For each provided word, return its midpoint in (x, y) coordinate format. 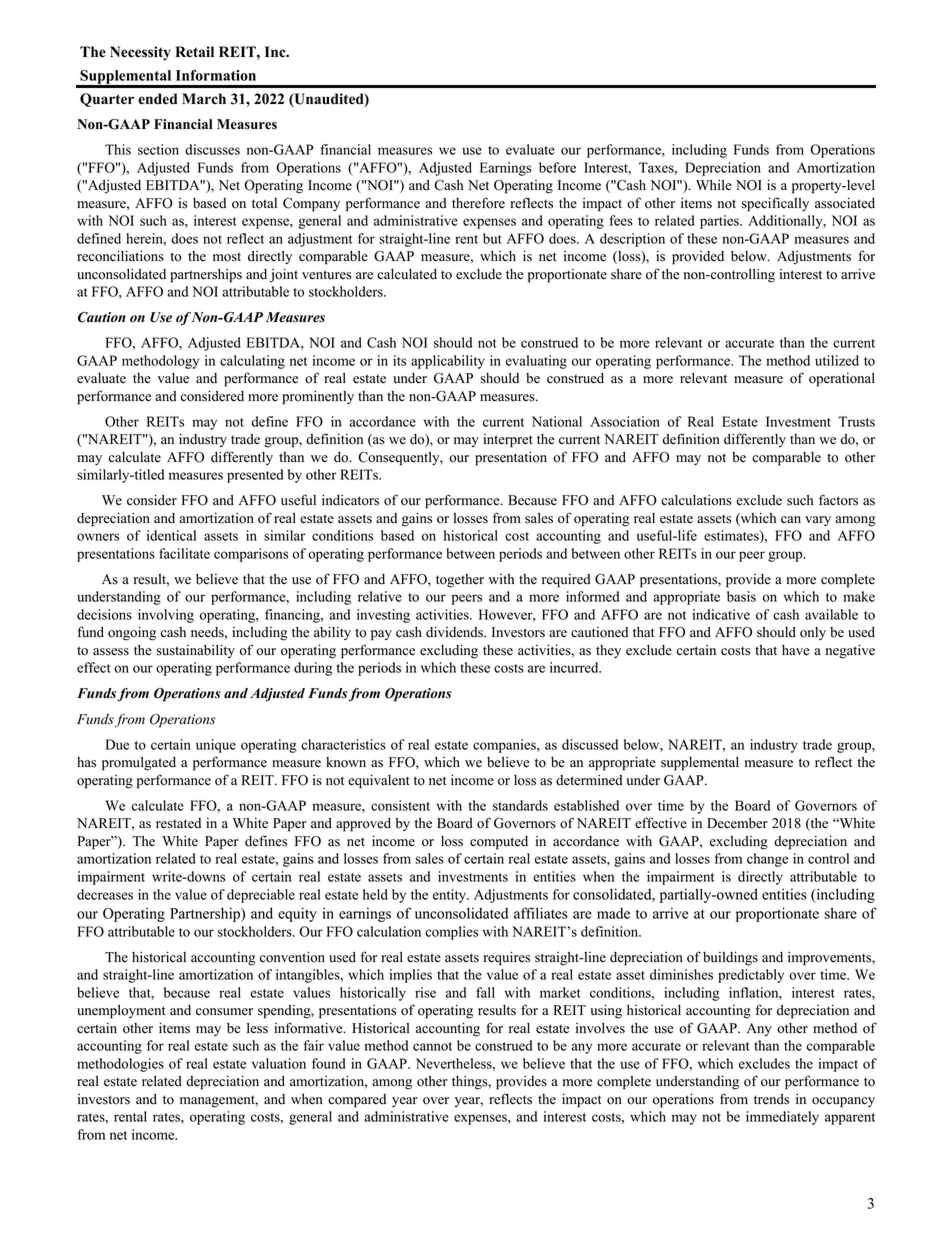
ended (157, 99)
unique (216, 746)
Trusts (856, 421)
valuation (279, 1063)
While (714, 185)
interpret (508, 441)
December (737, 823)
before (557, 167)
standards (520, 805)
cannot (432, 1046)
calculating (252, 362)
